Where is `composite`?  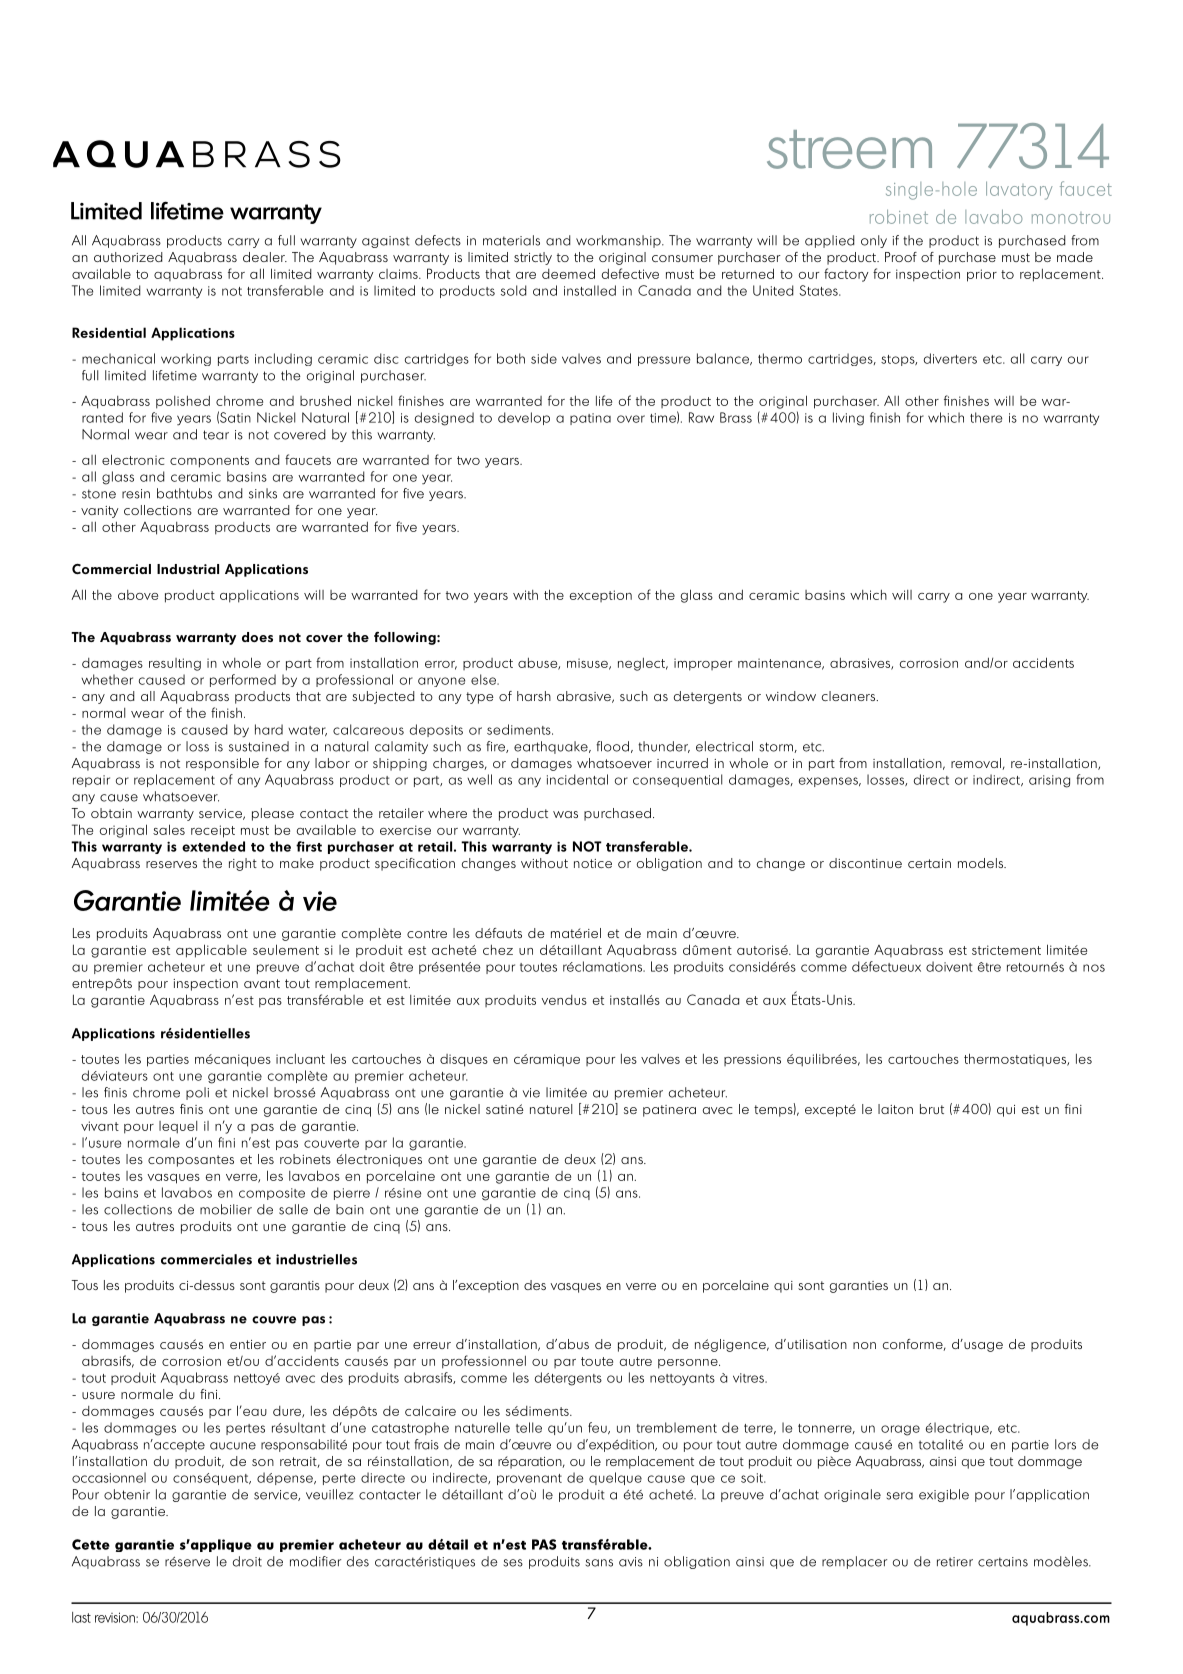
composite is located at coordinates (272, 1194).
